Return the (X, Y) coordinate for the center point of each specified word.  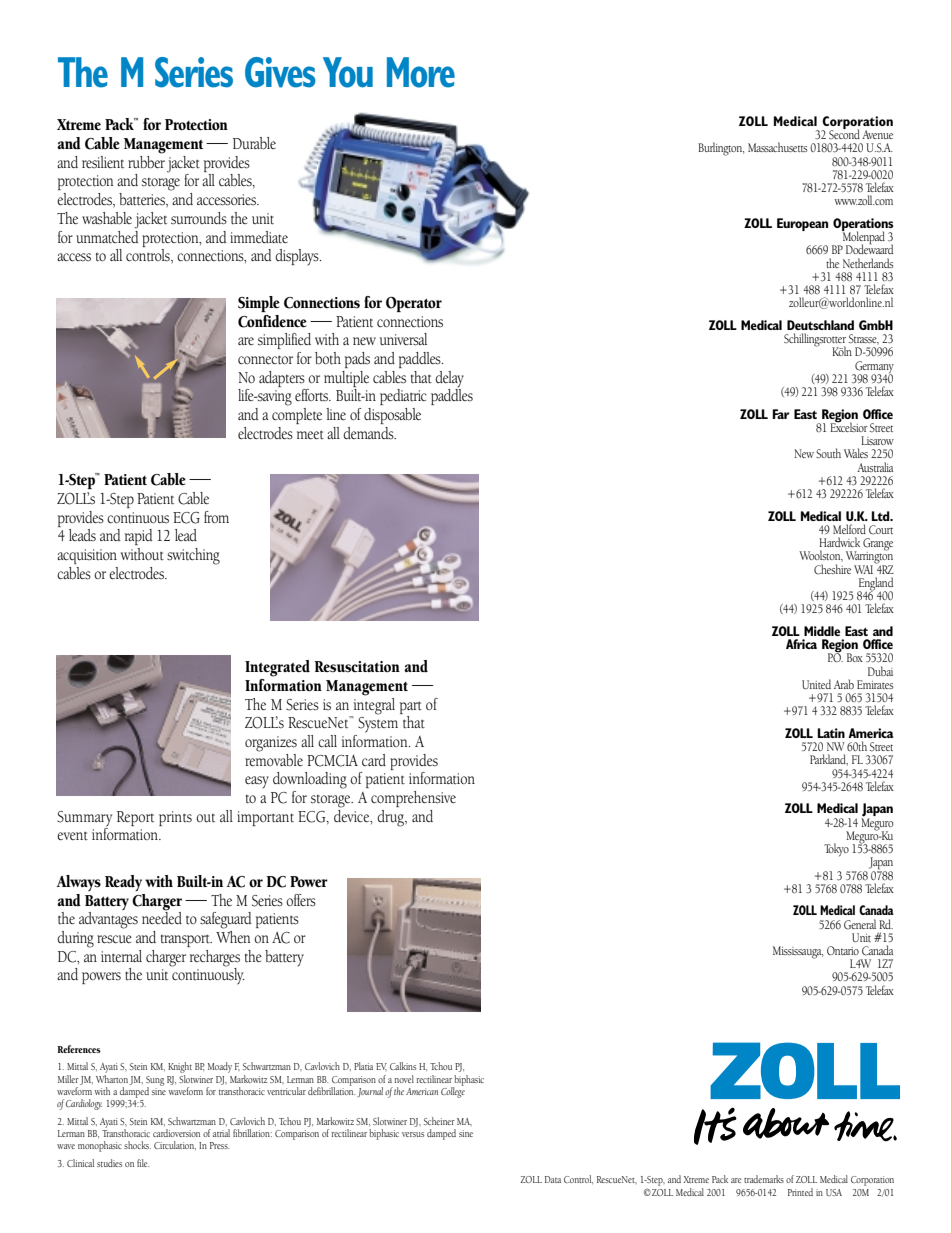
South (828, 453)
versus (413, 1134)
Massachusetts (777, 147)
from (216, 517)
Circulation (175, 1145)
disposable (392, 416)
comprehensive (413, 799)
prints (175, 818)
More (421, 72)
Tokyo (836, 850)
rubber (146, 160)
